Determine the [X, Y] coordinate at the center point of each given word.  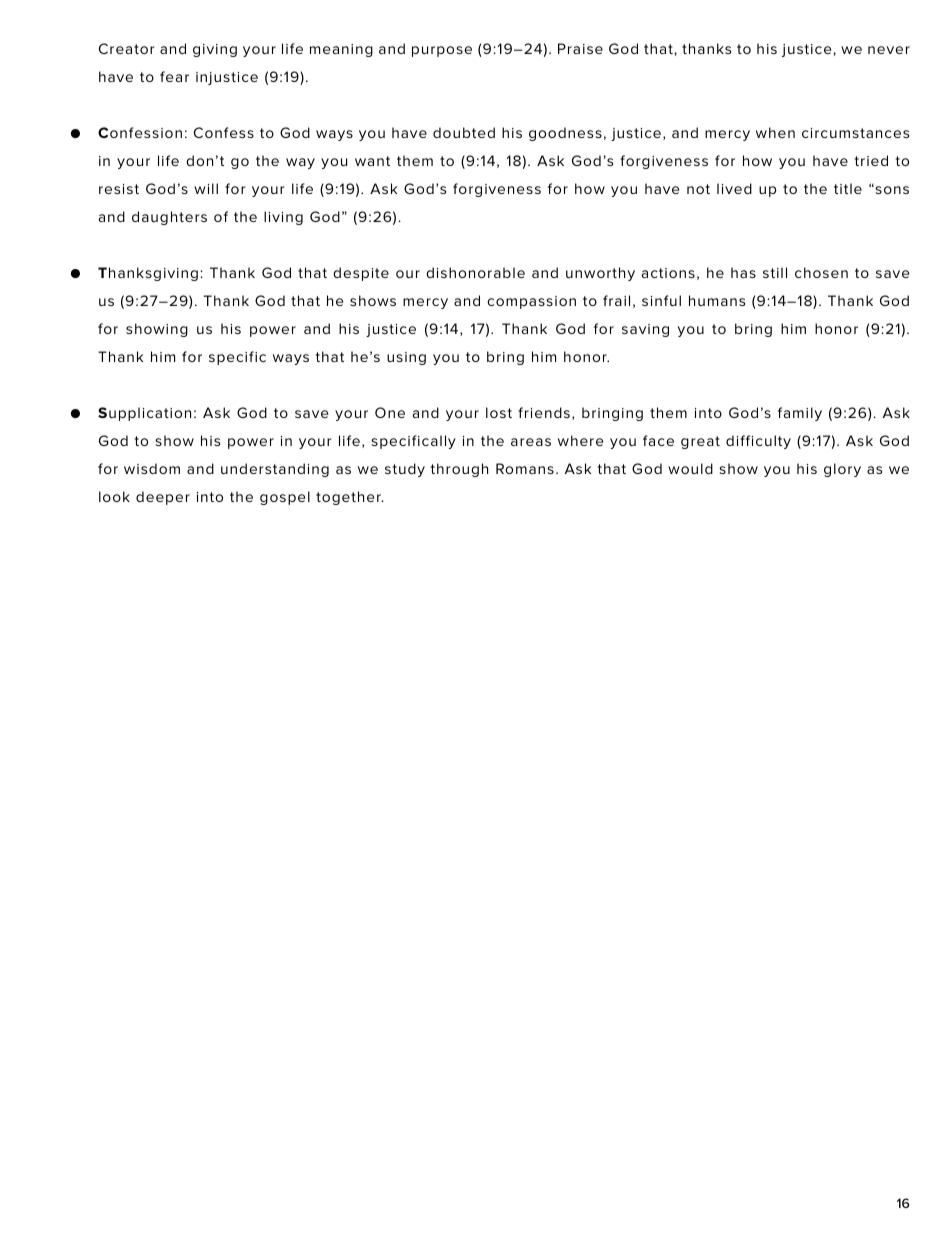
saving [645, 330]
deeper [163, 498]
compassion [531, 302]
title [848, 188]
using [406, 358]
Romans [525, 468]
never [889, 50]
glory [842, 470]
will [206, 188]
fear [174, 76]
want [372, 161]
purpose [442, 51]
